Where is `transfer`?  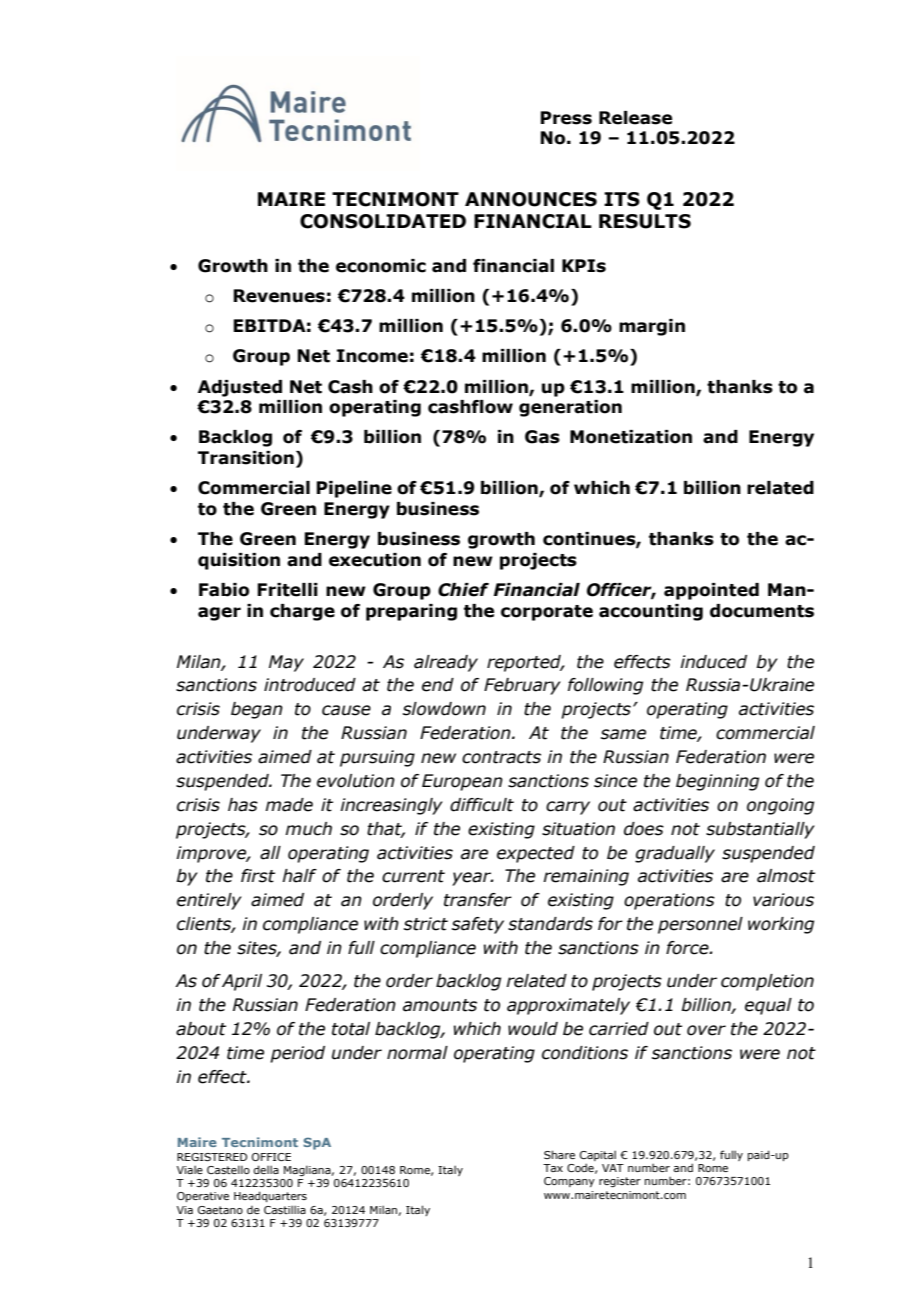
transfer is located at coordinates (478, 900).
